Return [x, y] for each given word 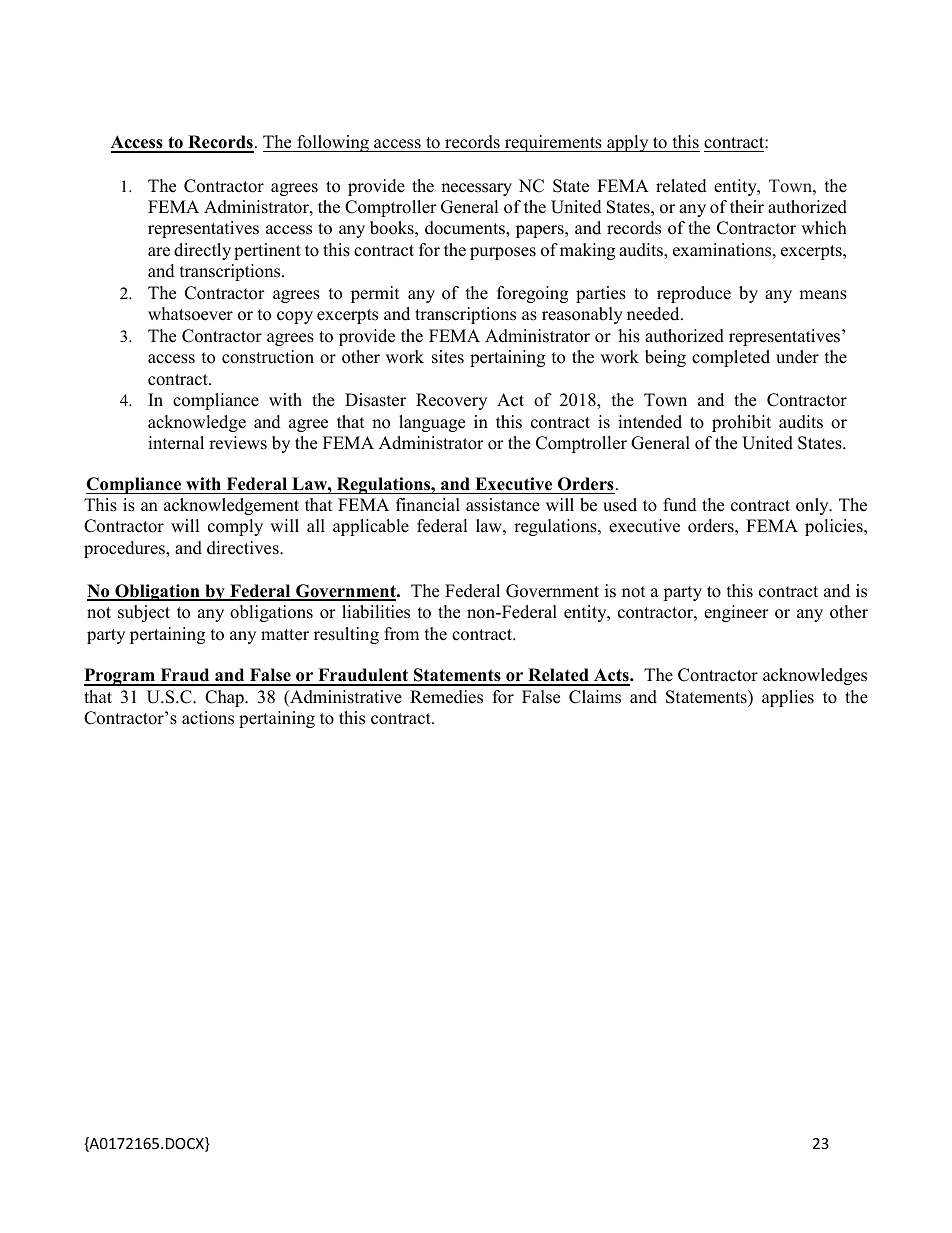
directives [244, 548]
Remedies [446, 697]
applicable [371, 527]
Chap [225, 698]
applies [788, 698]
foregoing [532, 294]
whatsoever [190, 314]
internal [176, 443]
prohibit [741, 423]
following [333, 143]
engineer [736, 613]
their [747, 207]
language [432, 423]
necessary [476, 189]
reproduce [694, 294]
